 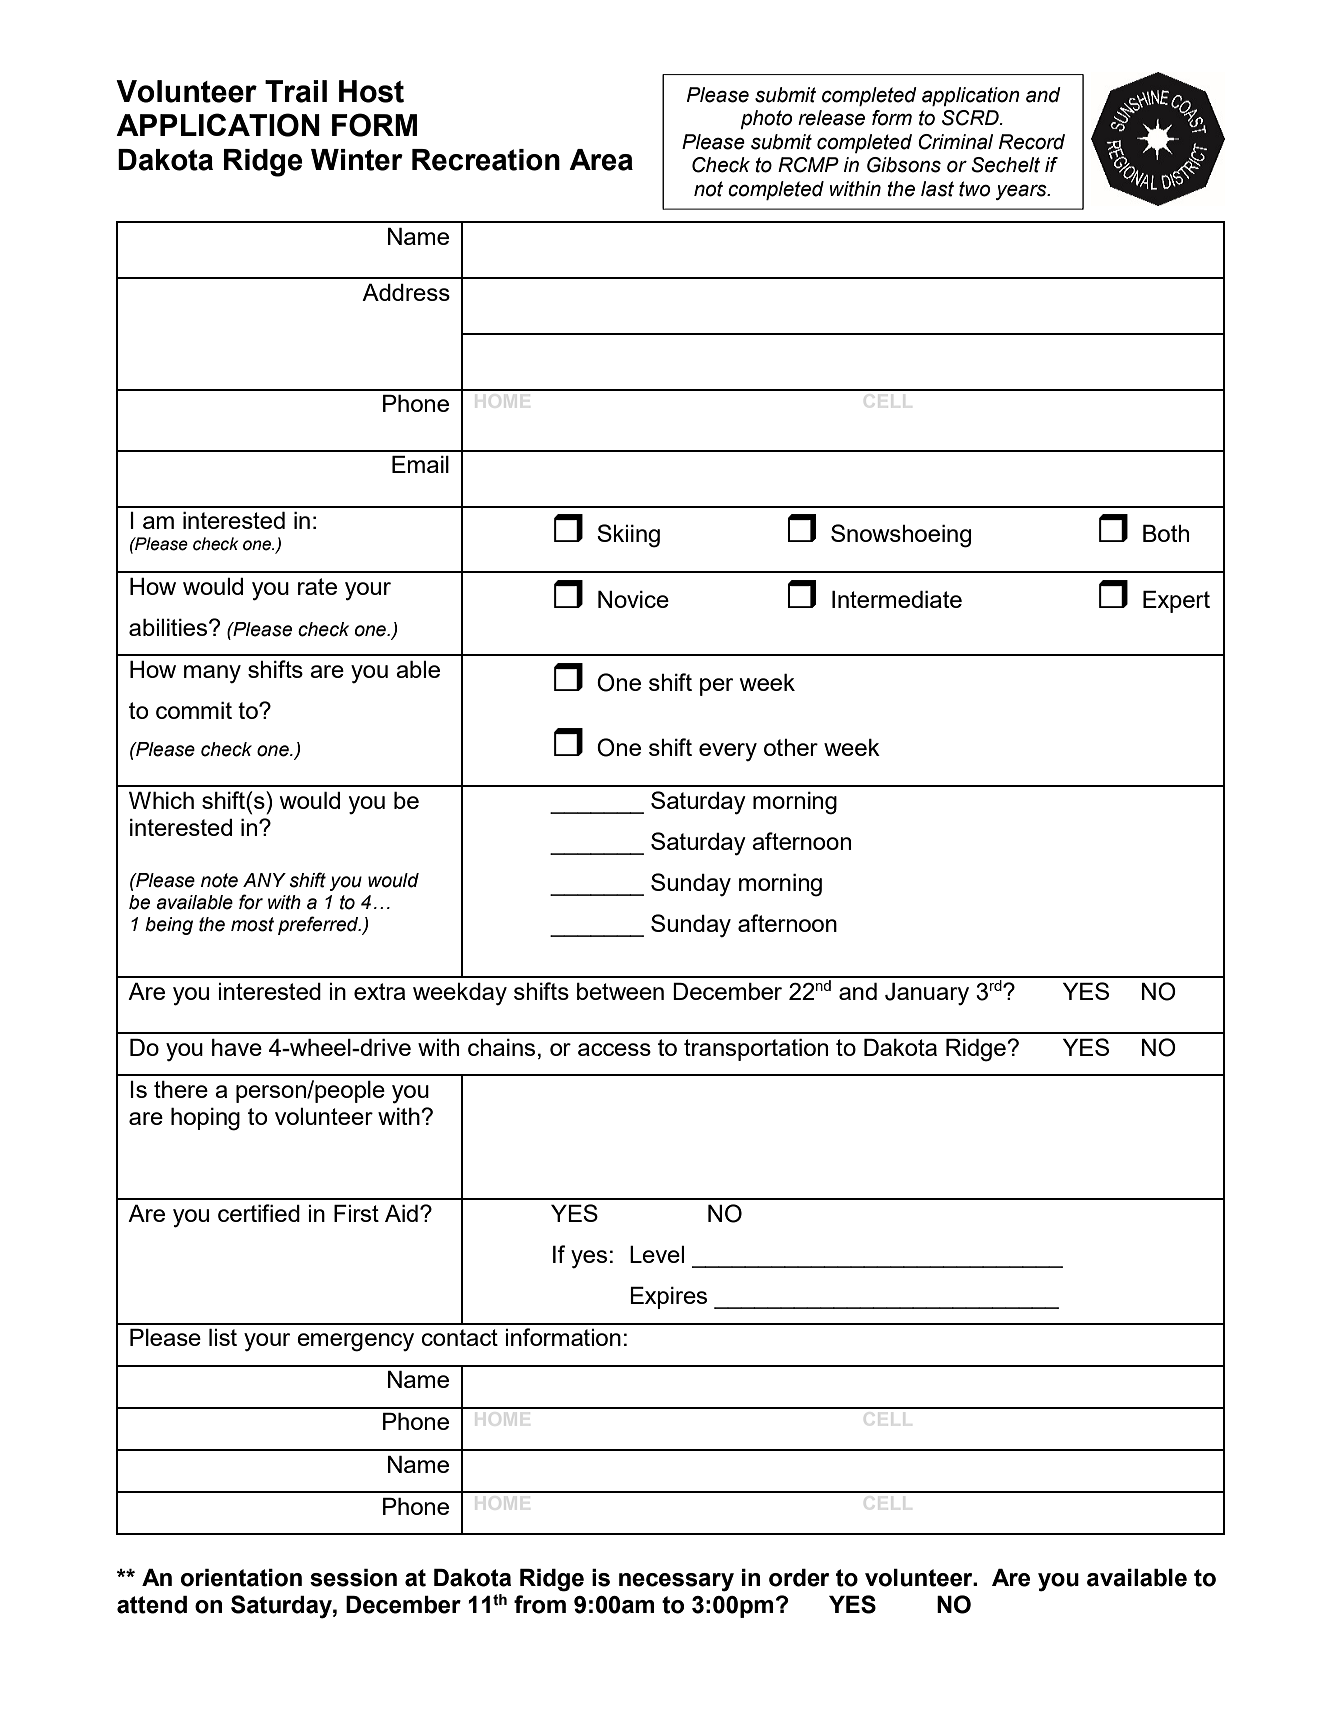 I want to click on order, so click(x=799, y=1578).
